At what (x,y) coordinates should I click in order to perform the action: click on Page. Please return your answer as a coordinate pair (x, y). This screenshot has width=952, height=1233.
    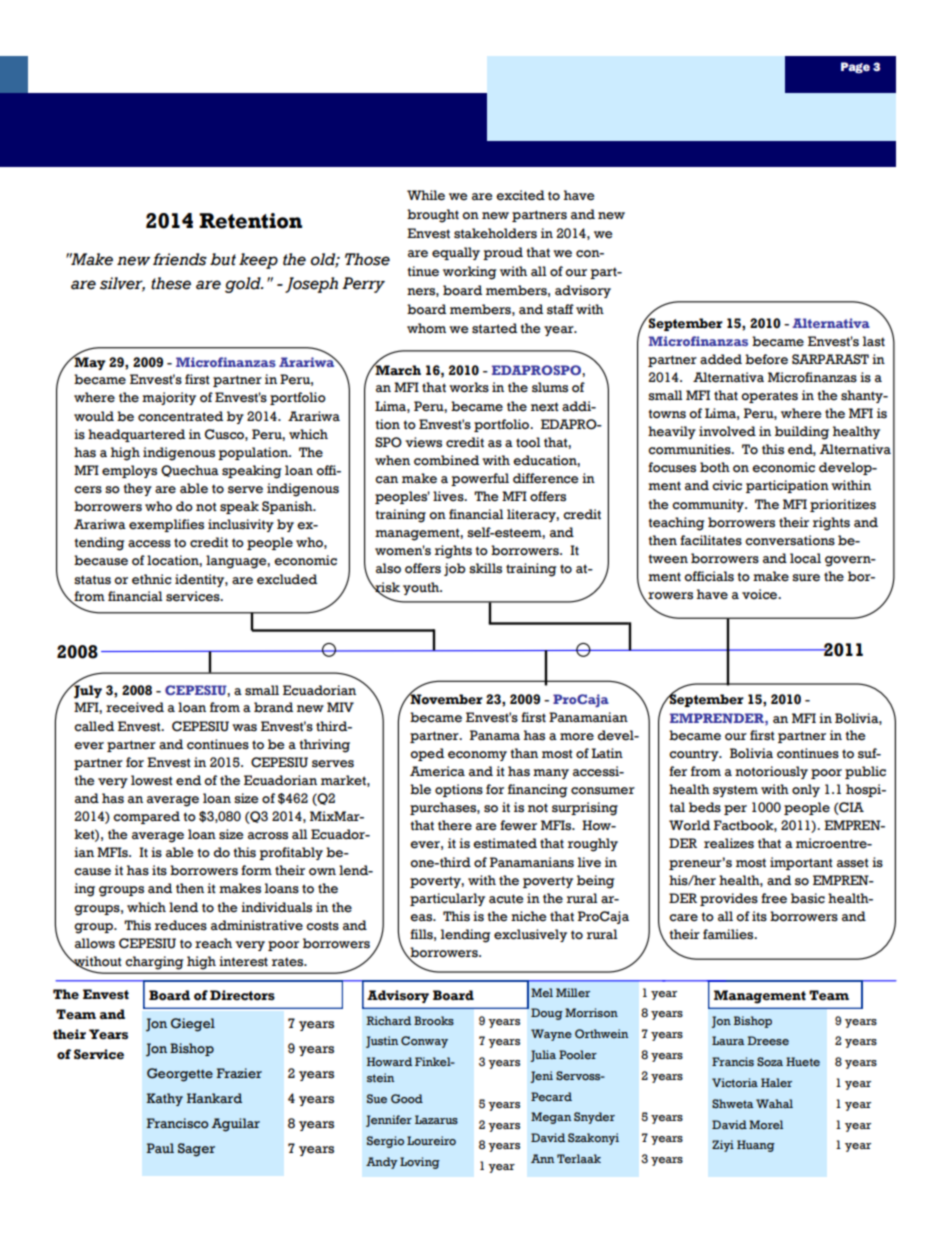
    Looking at the image, I should click on (855, 67).
